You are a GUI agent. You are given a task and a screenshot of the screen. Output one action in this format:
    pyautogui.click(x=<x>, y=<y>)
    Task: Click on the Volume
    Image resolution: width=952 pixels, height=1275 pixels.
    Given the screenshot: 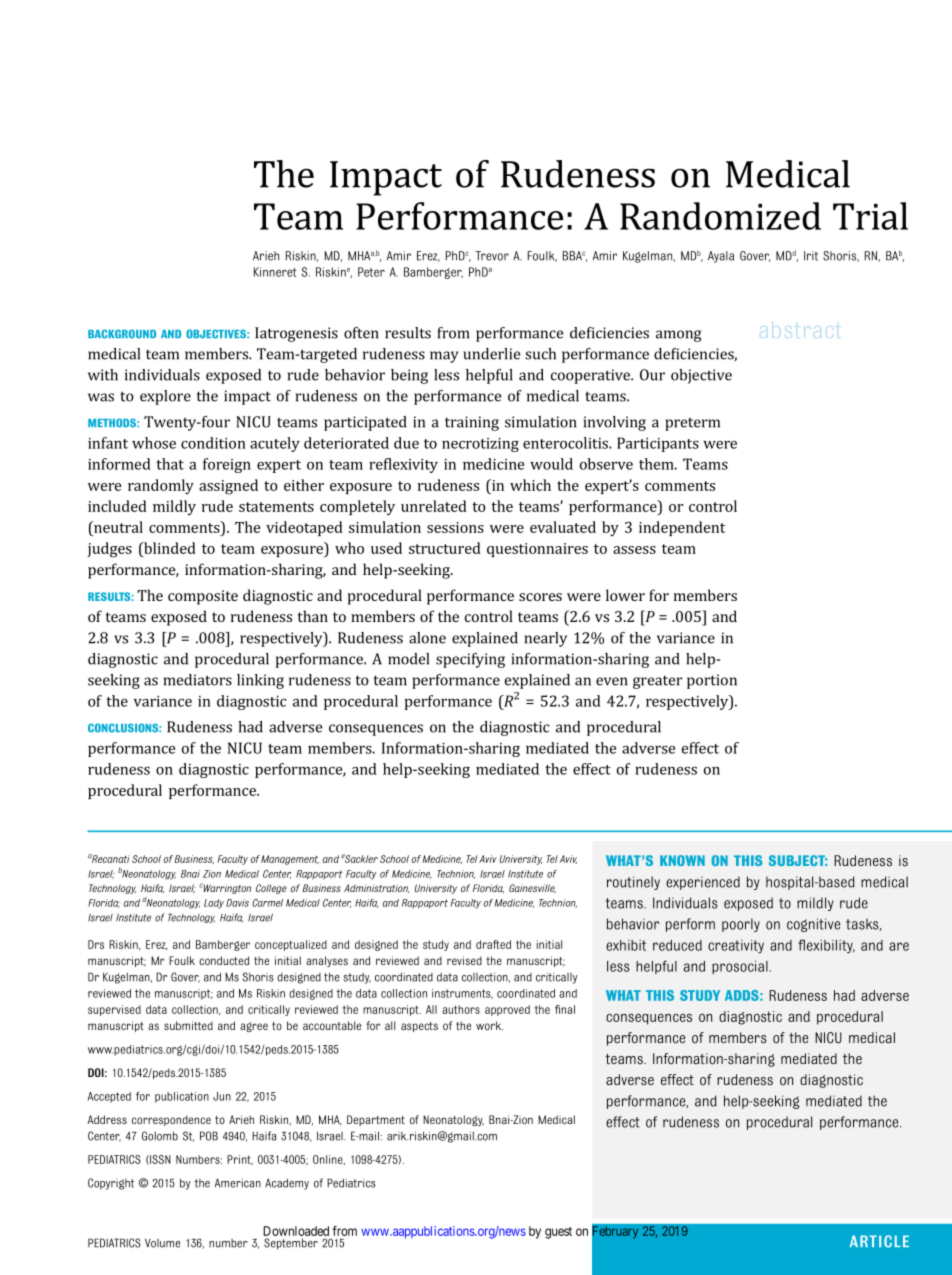 What is the action you would take?
    pyautogui.click(x=162, y=1243)
